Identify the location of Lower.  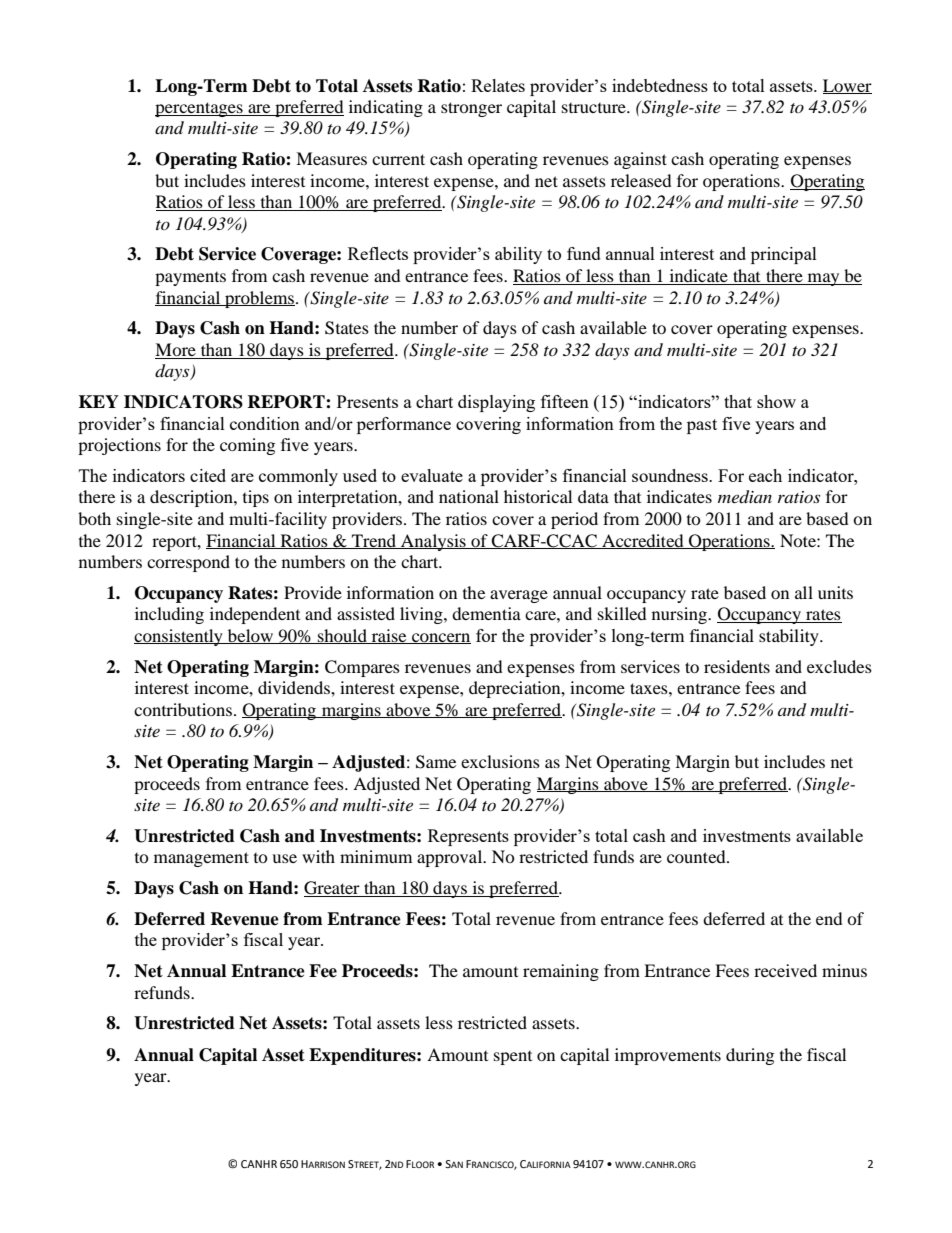
(847, 86).
